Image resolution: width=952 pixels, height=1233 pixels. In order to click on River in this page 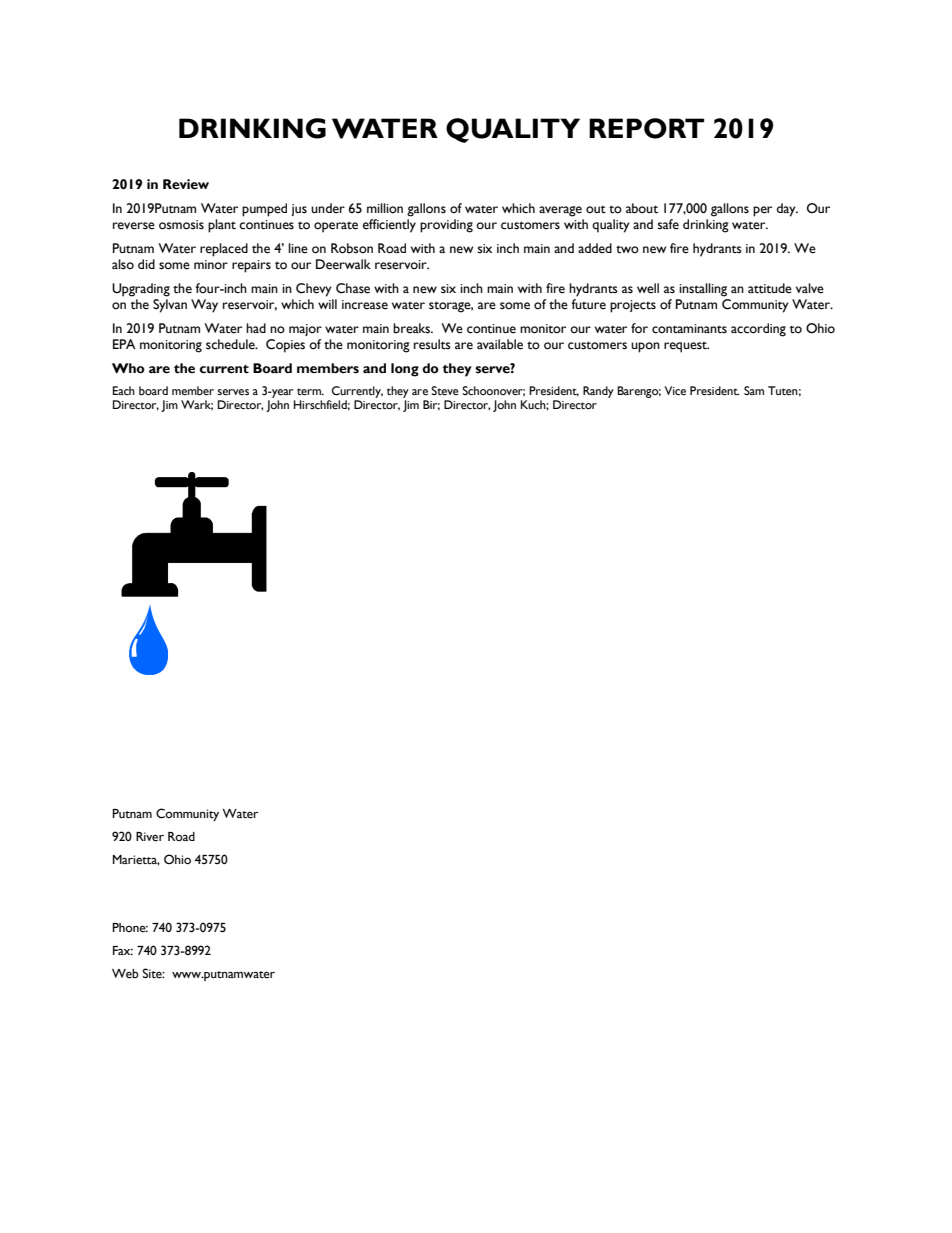, I will do `click(150, 837)`.
